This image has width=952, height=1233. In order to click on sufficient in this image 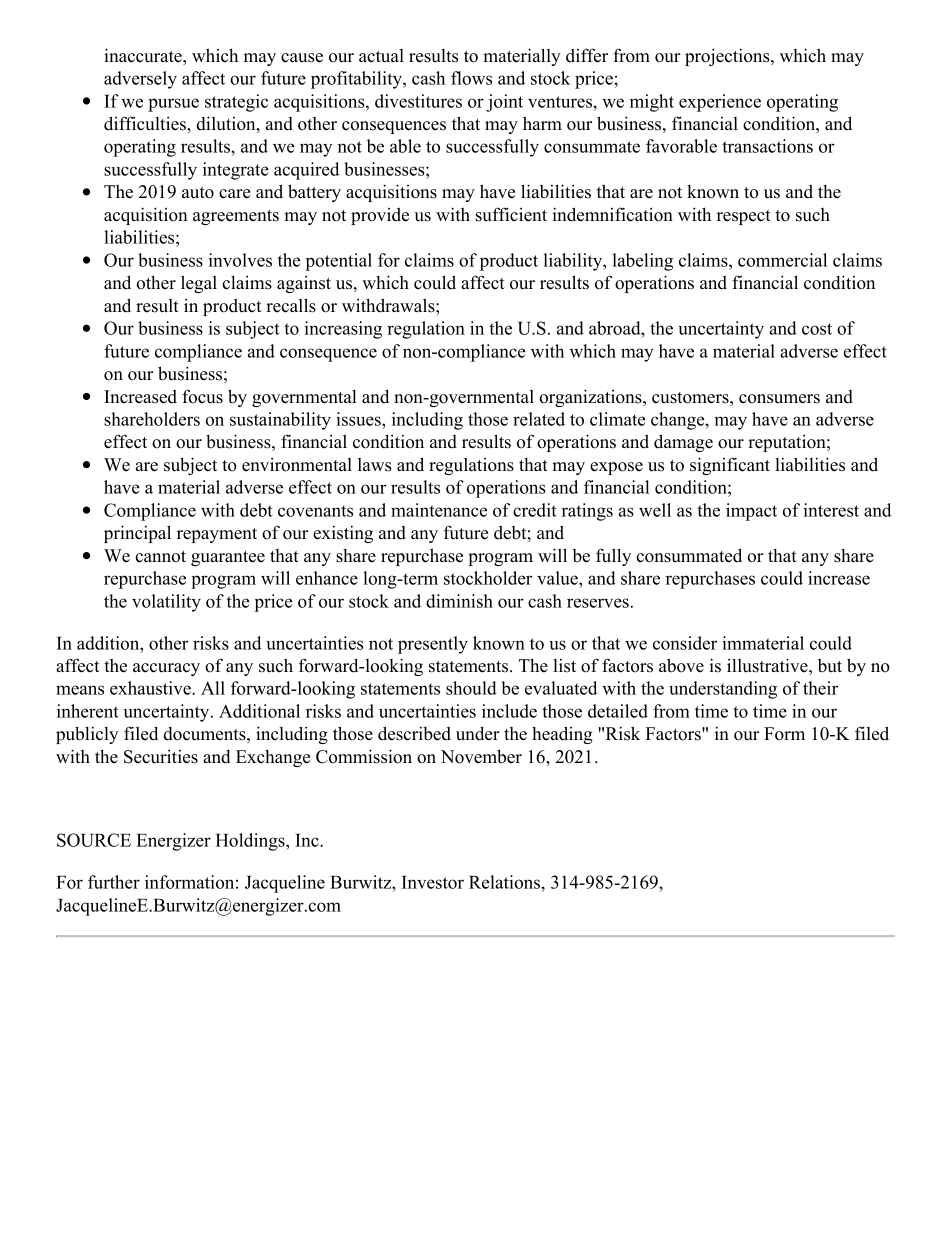, I will do `click(511, 214)`.
